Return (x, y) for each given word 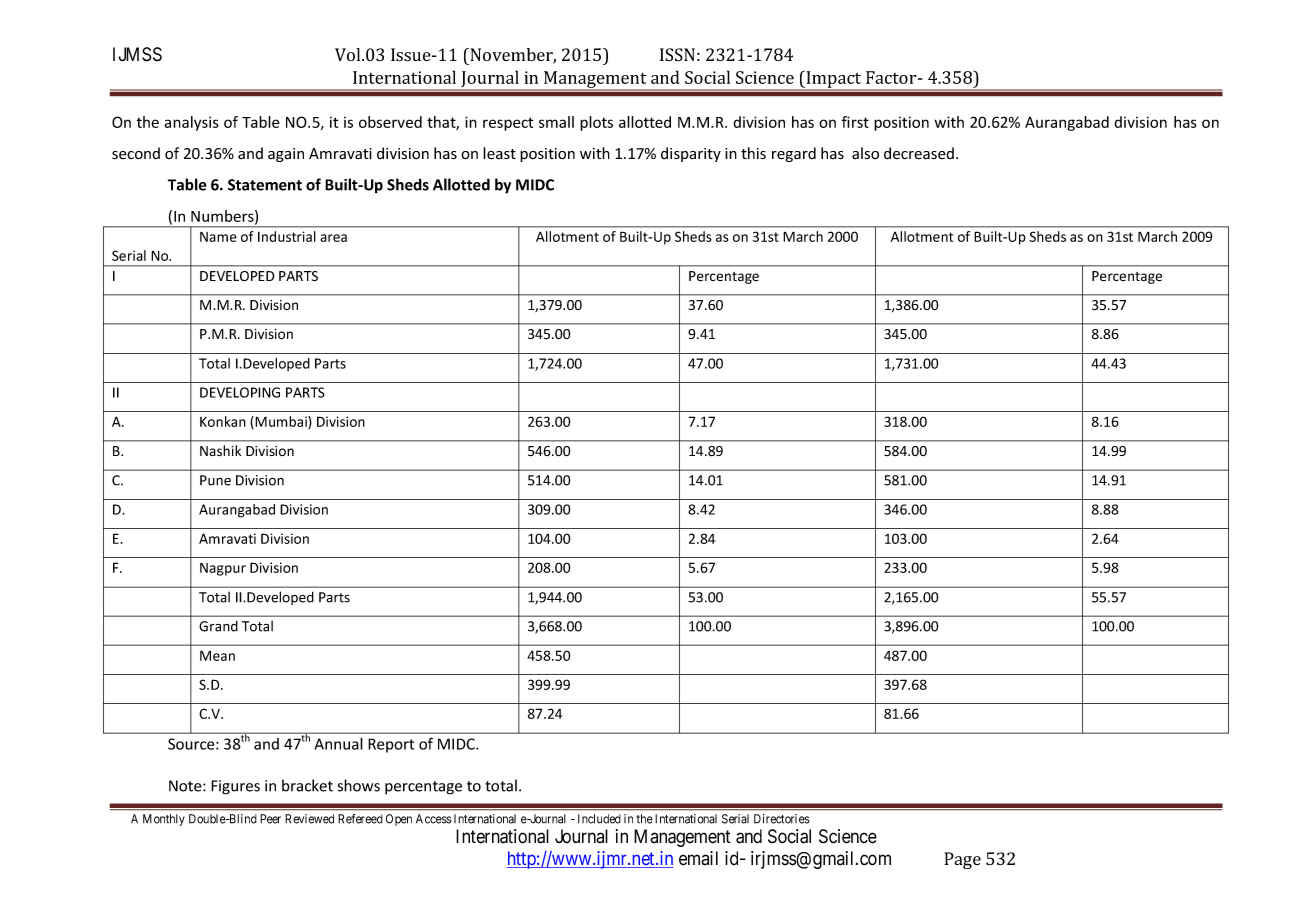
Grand (218, 626)
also (865, 153)
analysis (191, 123)
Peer (270, 819)
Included (599, 819)
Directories (782, 819)
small (556, 122)
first (855, 122)
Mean (217, 655)
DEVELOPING (240, 392)
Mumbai (282, 422)
